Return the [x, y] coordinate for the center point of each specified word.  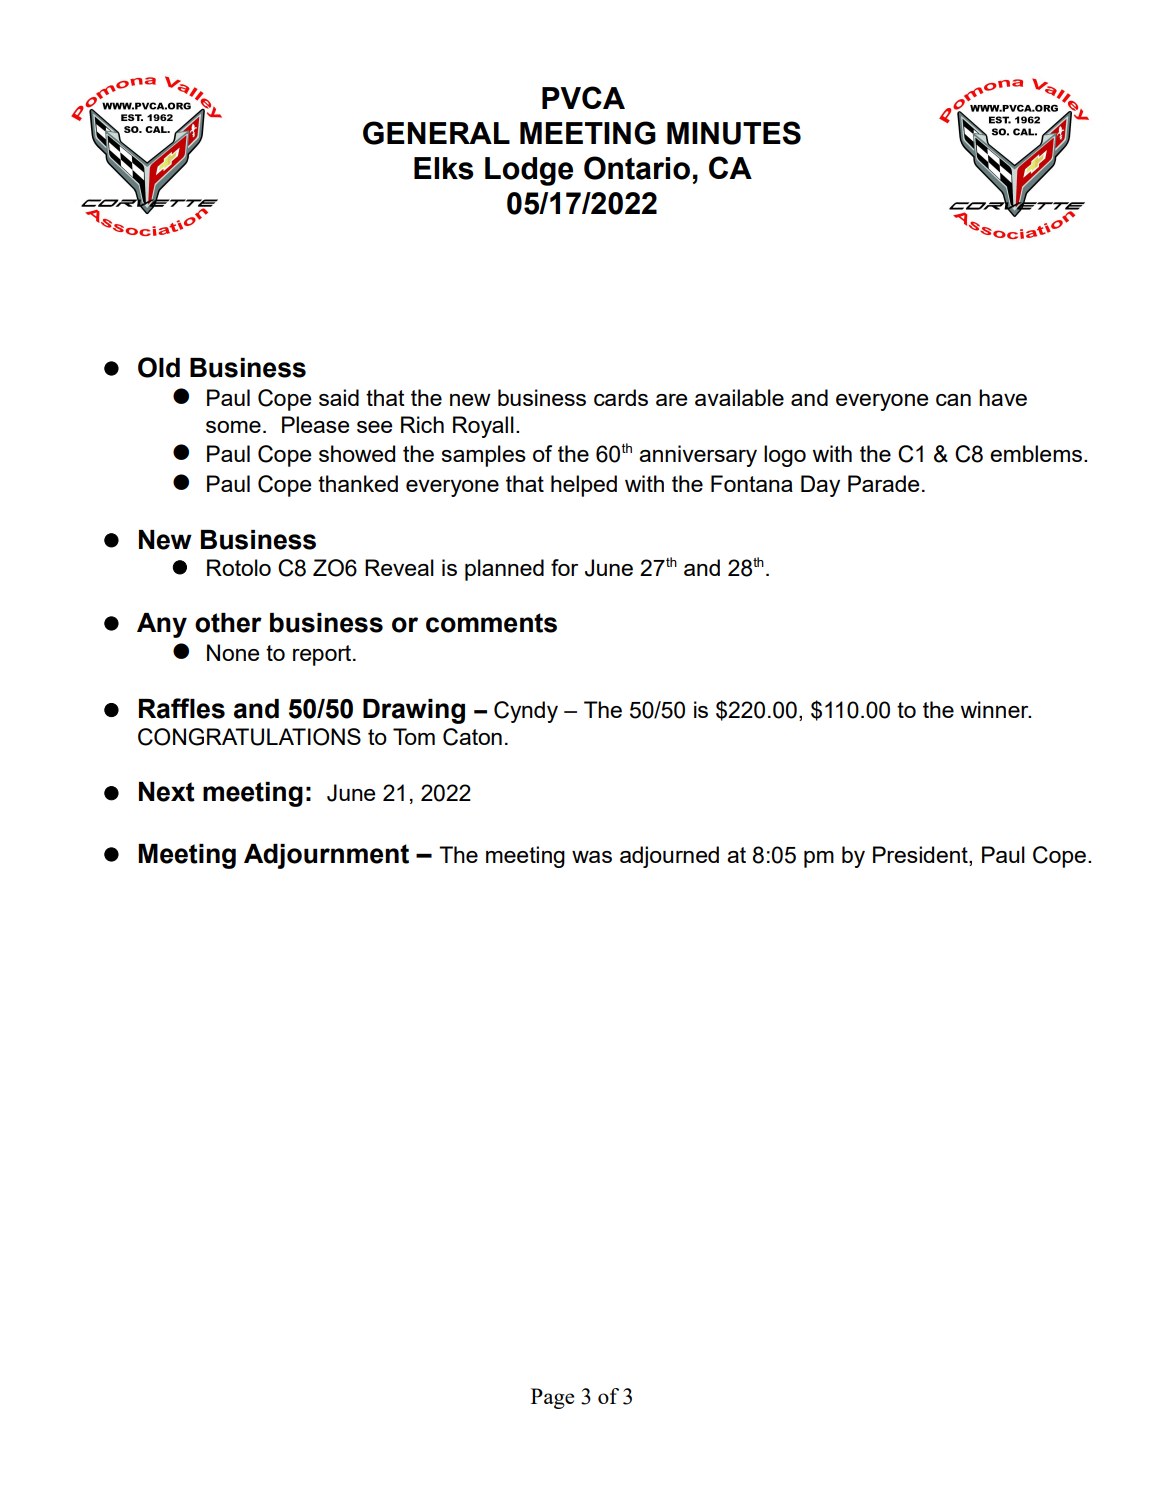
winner [995, 709]
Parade [883, 483]
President [921, 854]
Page [552, 1398]
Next [167, 792]
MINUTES [734, 133]
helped [584, 486]
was [592, 857]
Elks [444, 168]
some [233, 427]
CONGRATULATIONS [249, 737]
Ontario [637, 168]
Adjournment [326, 856]
